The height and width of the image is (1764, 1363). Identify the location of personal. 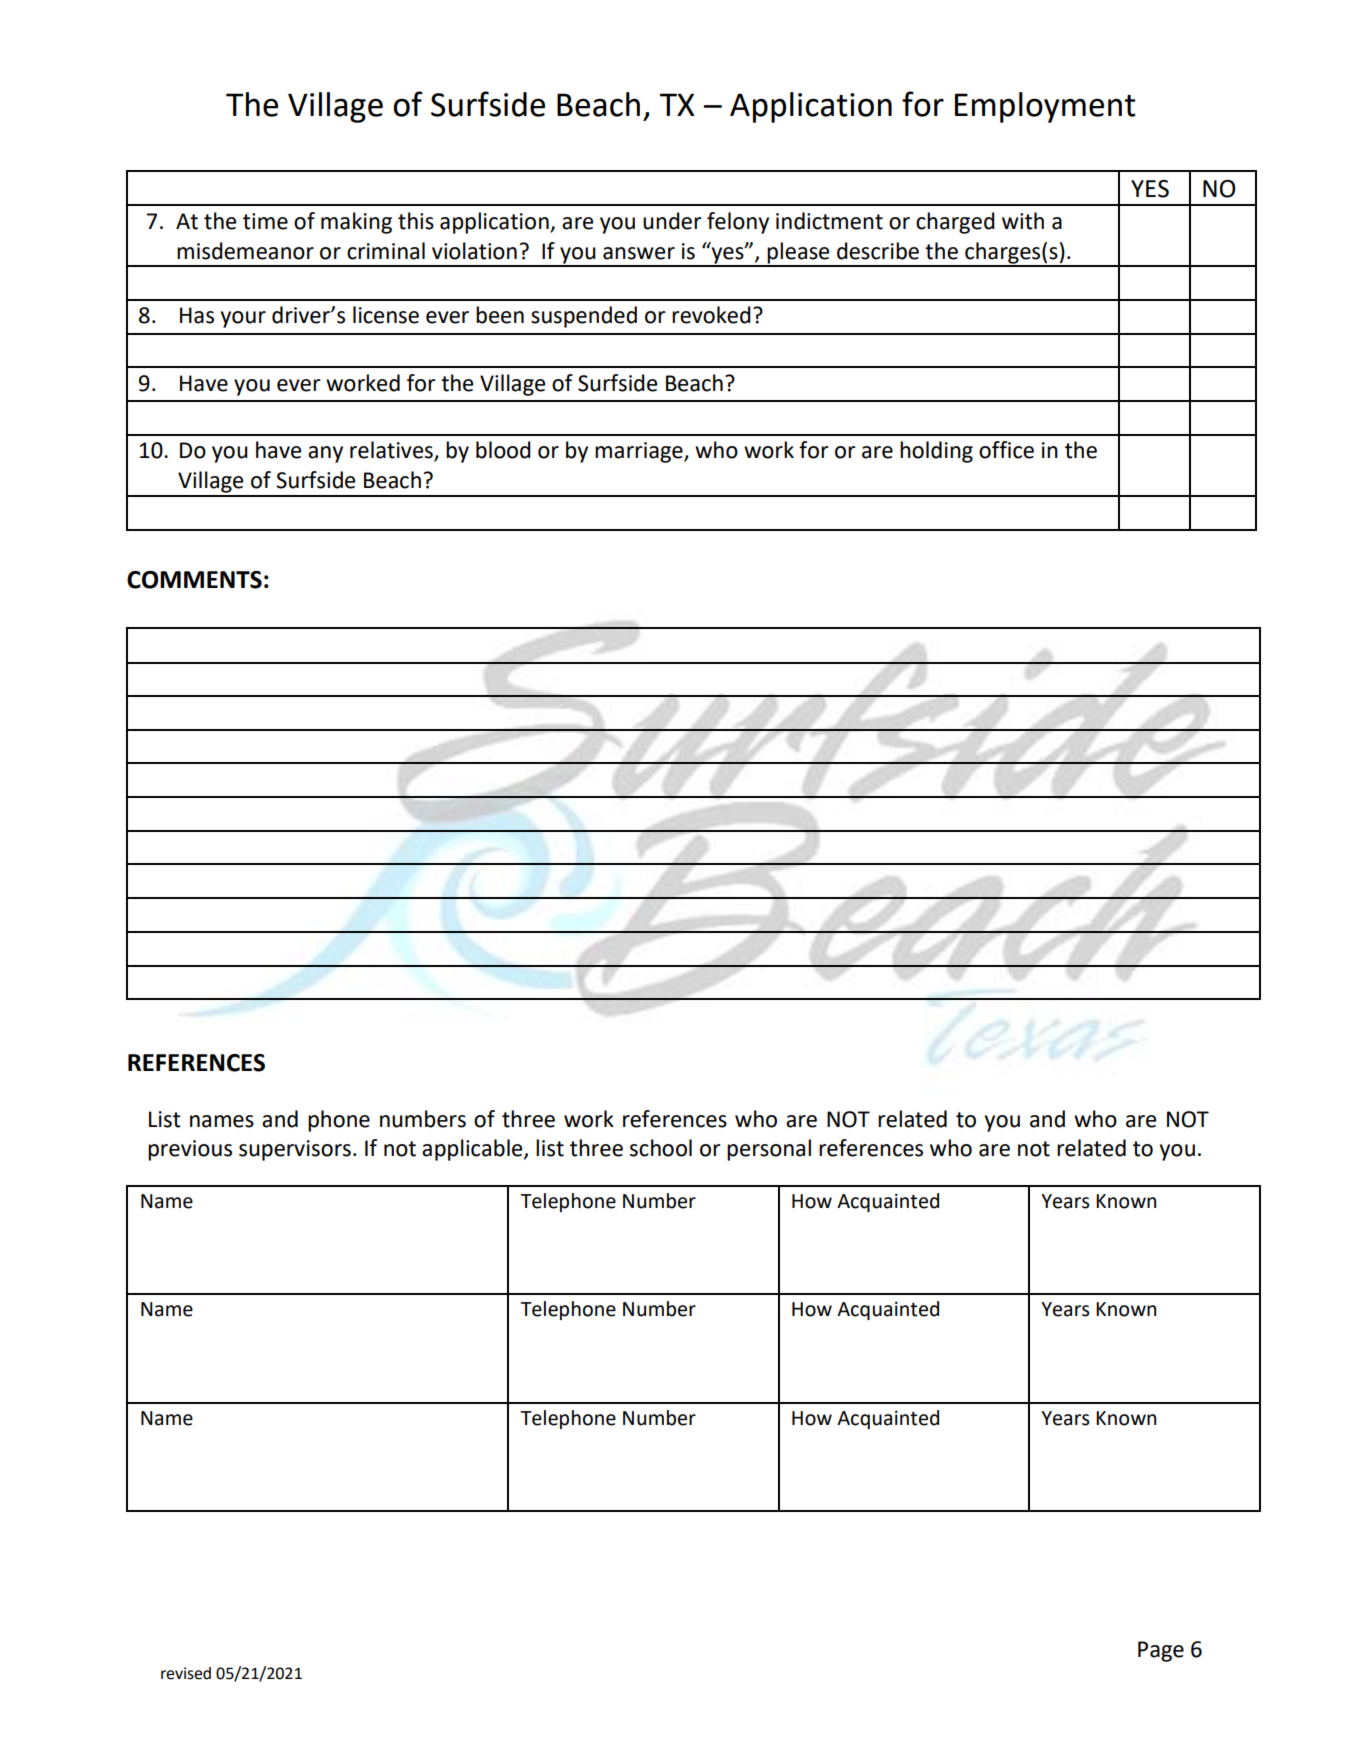
(769, 1150).
